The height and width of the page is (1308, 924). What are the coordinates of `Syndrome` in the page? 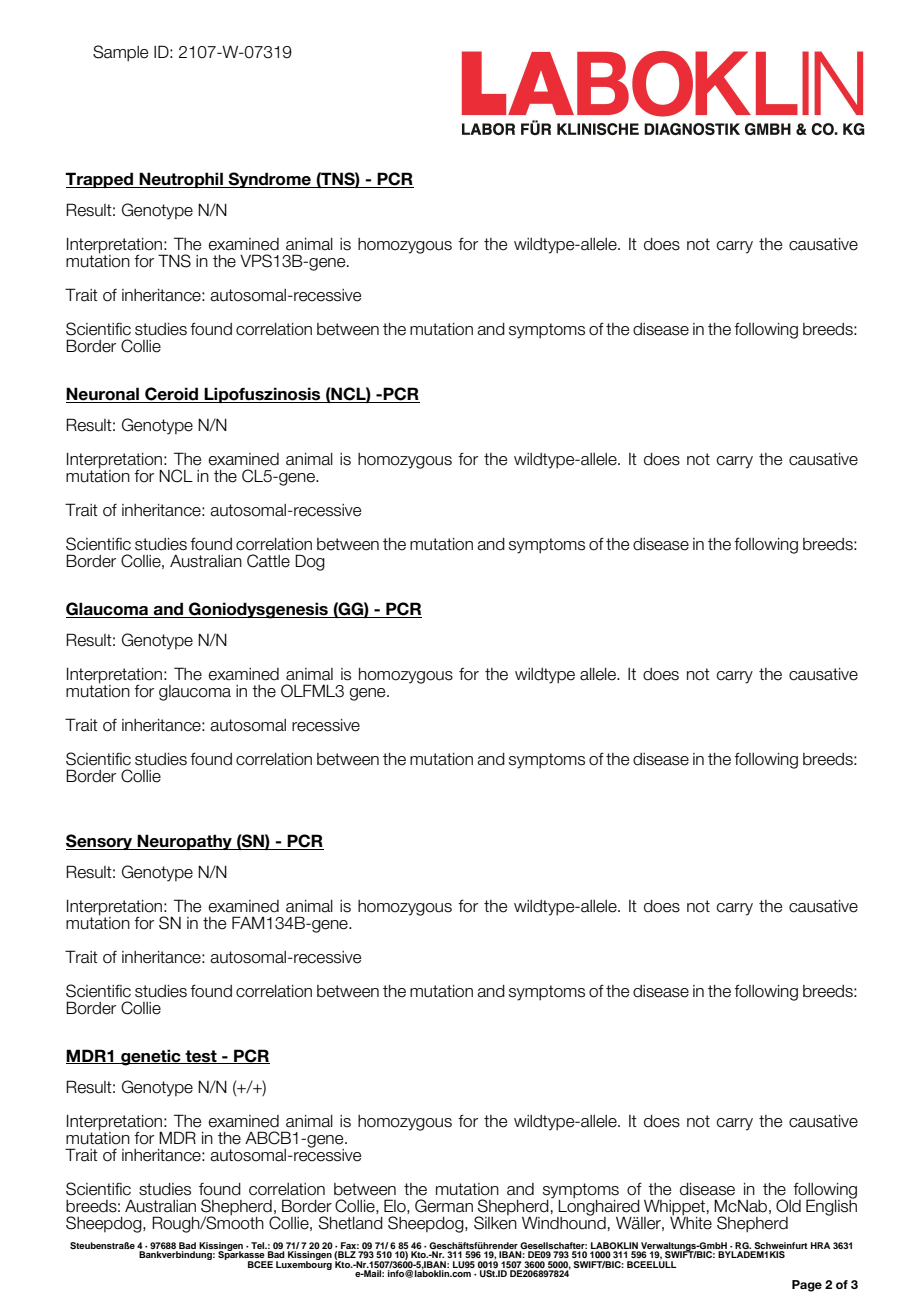 It's located at (269, 180).
